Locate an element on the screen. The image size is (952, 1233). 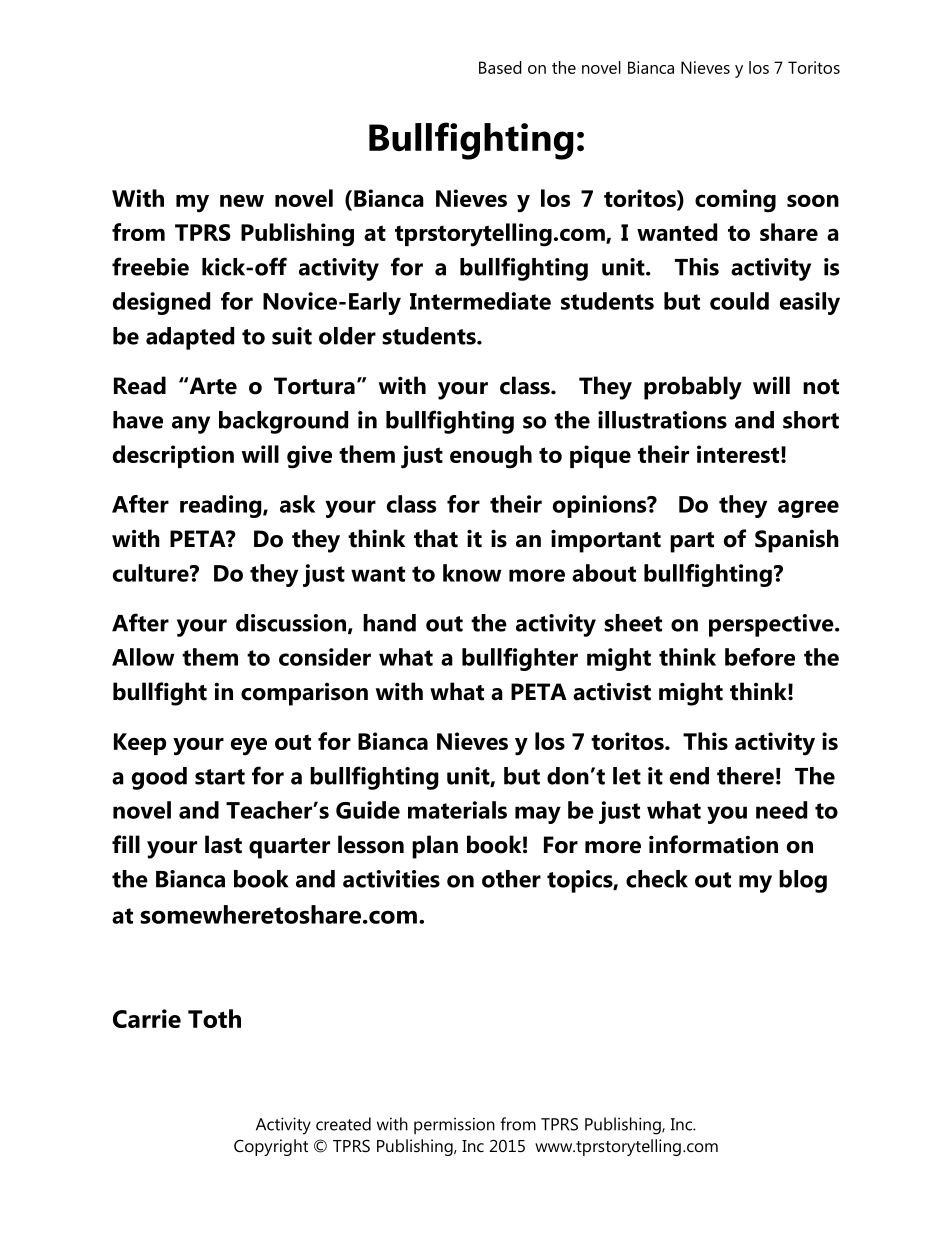
coming is located at coordinates (735, 201).
